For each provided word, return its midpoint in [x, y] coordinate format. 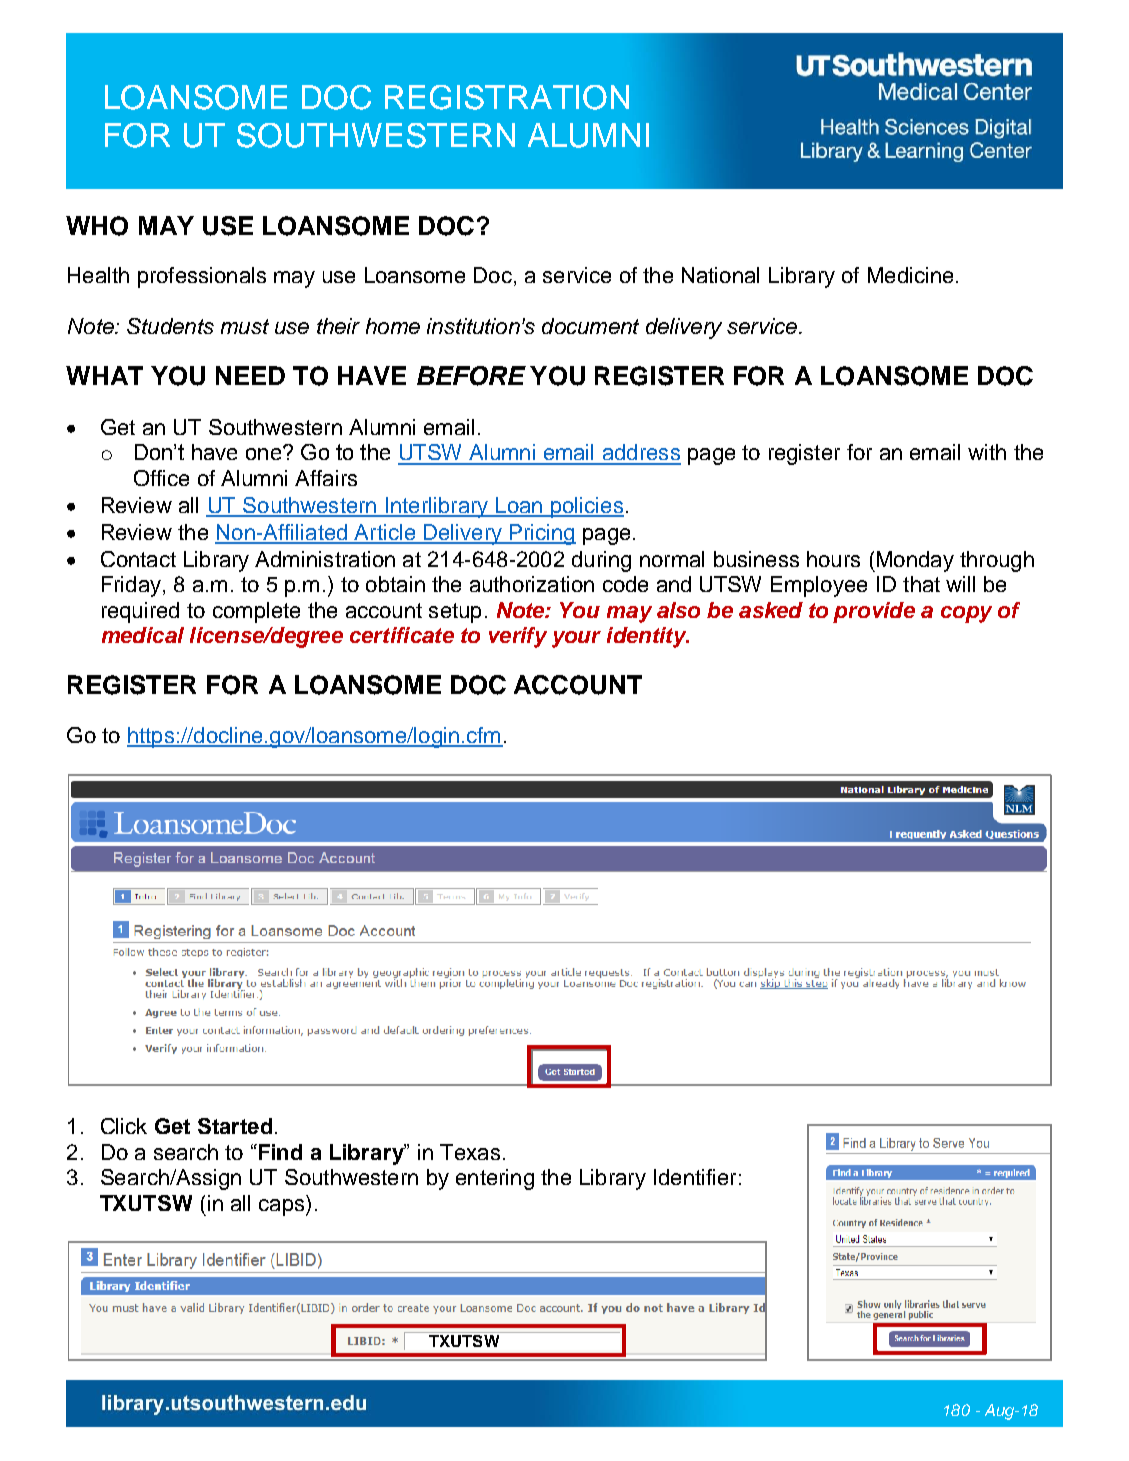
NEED [250, 375]
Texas [470, 1152]
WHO [97, 226]
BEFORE [471, 376]
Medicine [910, 275]
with [987, 452]
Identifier [695, 1177]
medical [143, 635]
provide [874, 612]
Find [279, 1152]
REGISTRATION [507, 97]
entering [495, 1179]
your [576, 639]
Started [235, 1126]
